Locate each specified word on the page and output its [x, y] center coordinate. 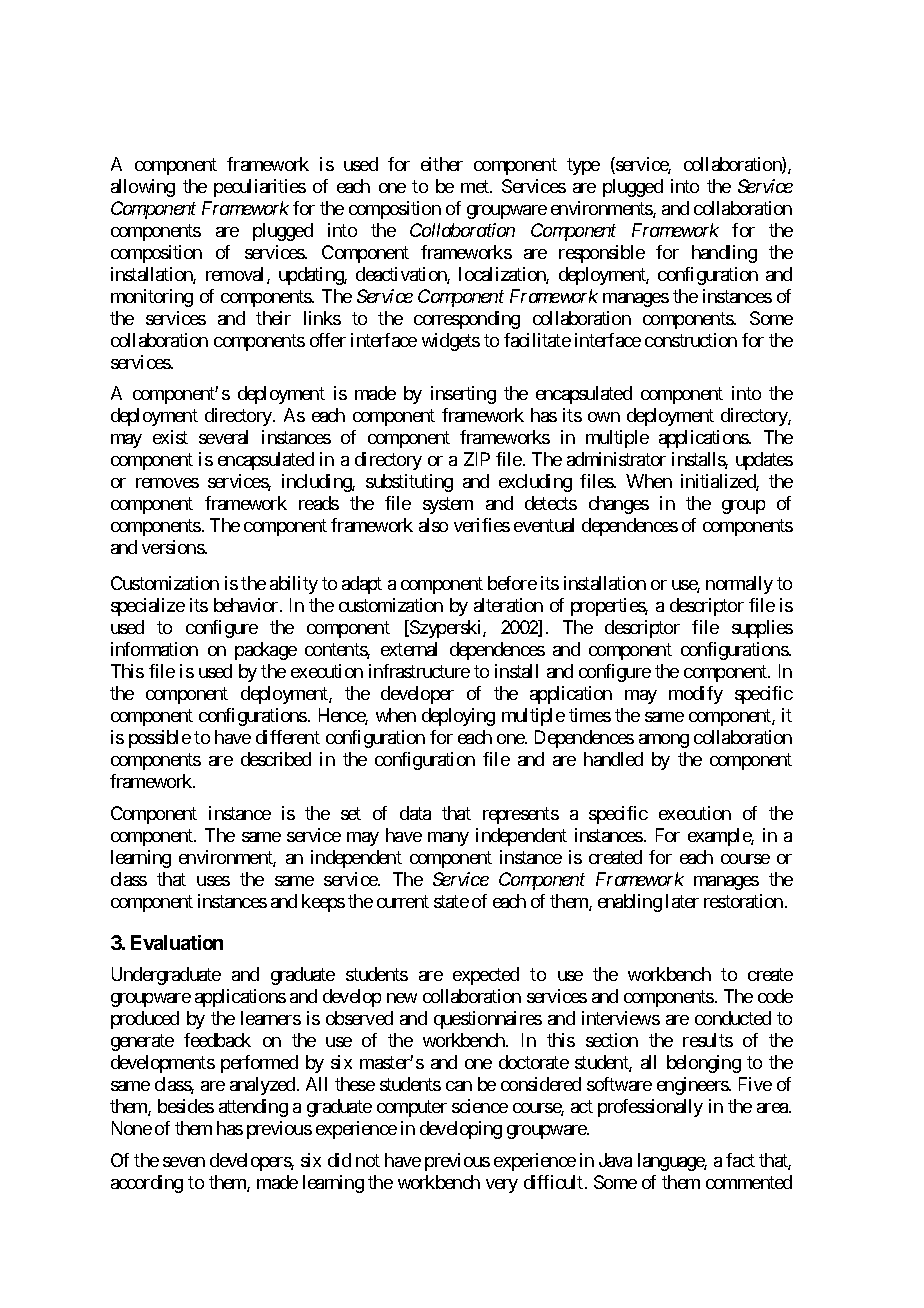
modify [696, 695]
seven [184, 1162]
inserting [463, 395]
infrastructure [419, 671]
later [682, 901]
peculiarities [260, 188]
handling [724, 254]
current [403, 901]
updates [764, 461]
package [266, 651]
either [442, 164]
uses [213, 881]
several [223, 437]
